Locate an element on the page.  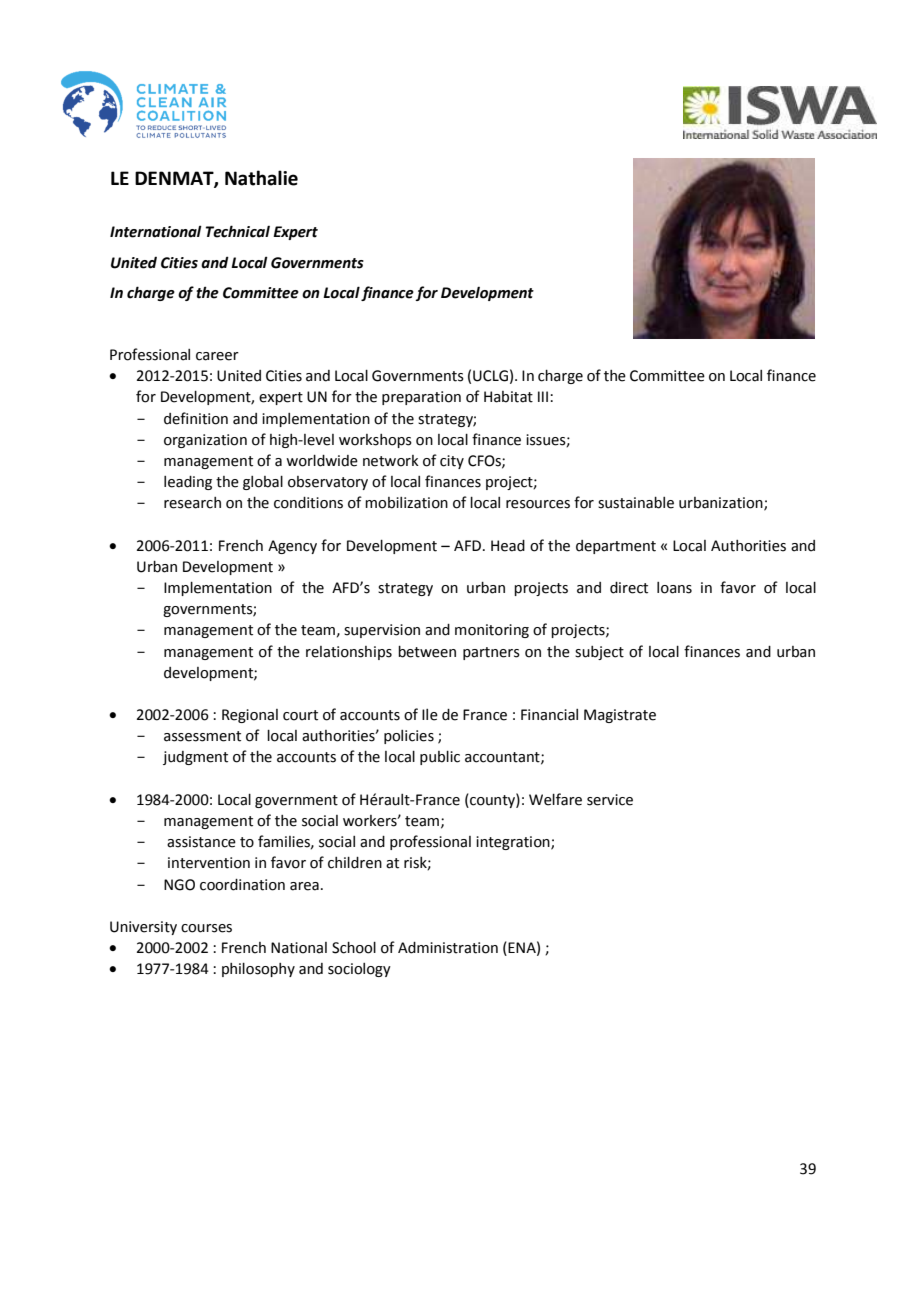
career is located at coordinates (217, 356).
